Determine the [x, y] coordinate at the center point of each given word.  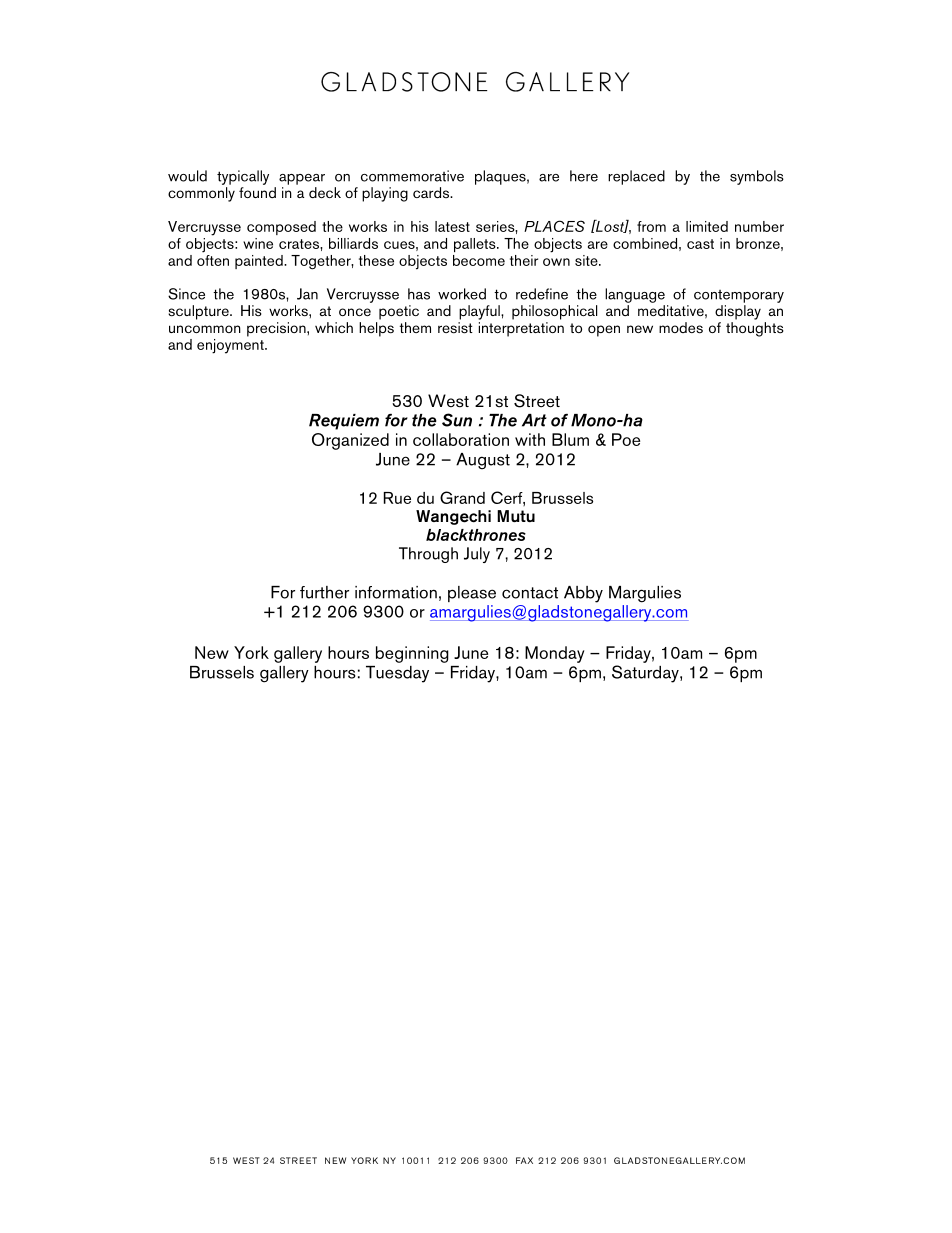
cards [432, 192]
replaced [636, 177]
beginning [412, 654]
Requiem [344, 422]
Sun [457, 420]
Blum [570, 439]
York [251, 652]
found [257, 192]
